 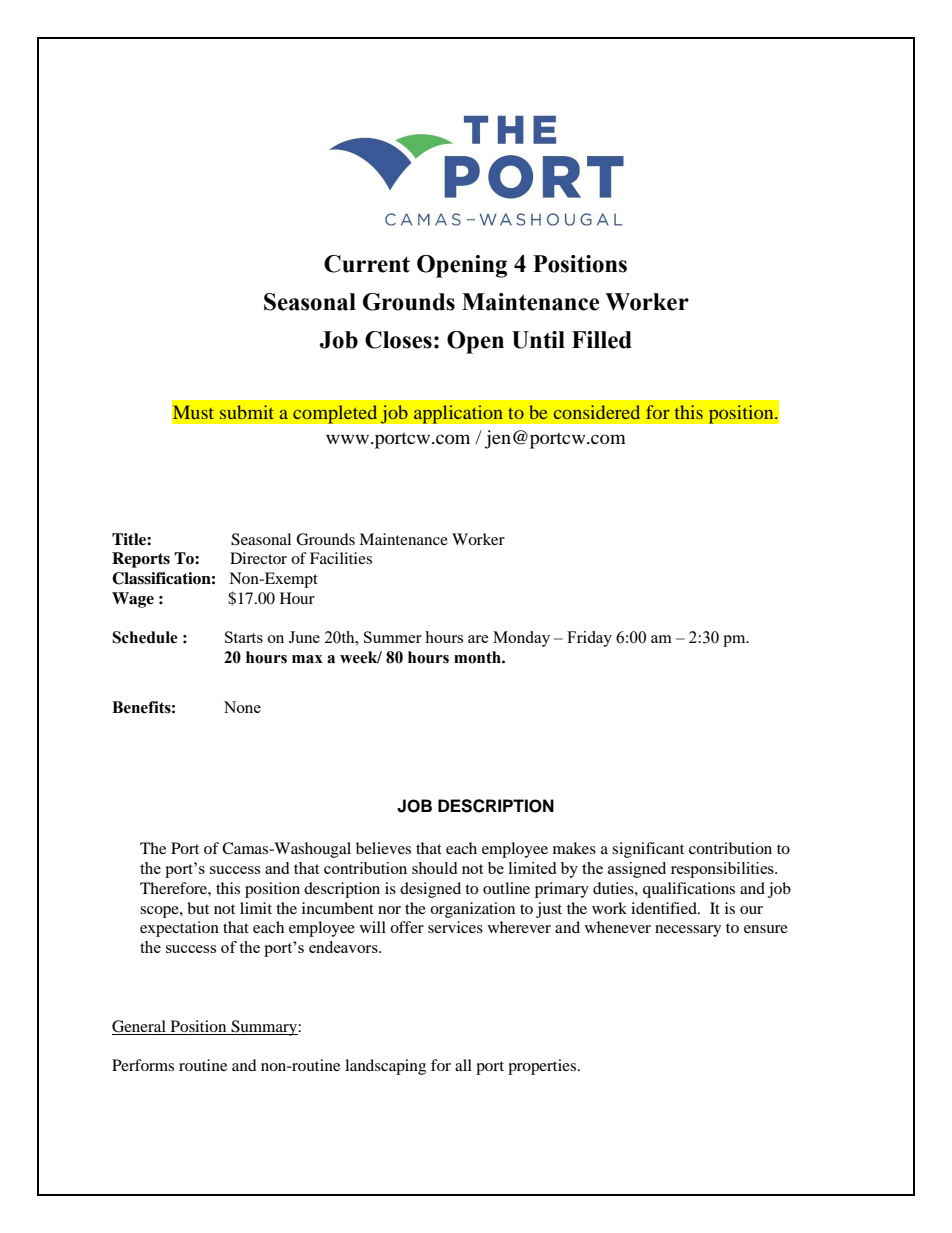 I want to click on month, so click(x=478, y=657).
